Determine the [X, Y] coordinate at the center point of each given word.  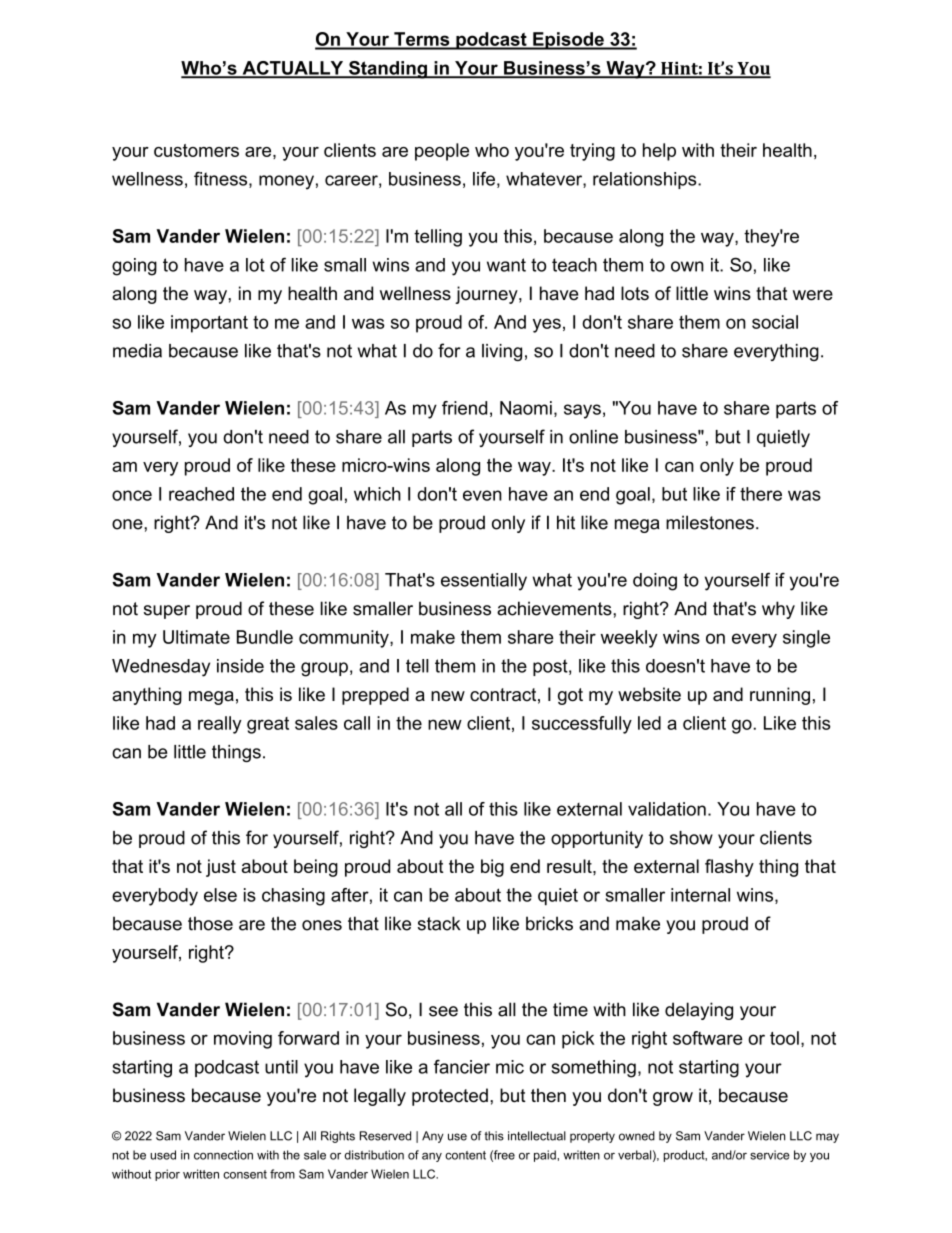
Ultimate [196, 637]
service [770, 1155]
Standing [388, 70]
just [221, 868]
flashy [729, 868]
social [775, 322]
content [465, 1155]
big [492, 868]
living [502, 352]
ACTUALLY [293, 69]
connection [223, 1155]
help [659, 152]
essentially [484, 582]
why [778, 610]
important [209, 324]
